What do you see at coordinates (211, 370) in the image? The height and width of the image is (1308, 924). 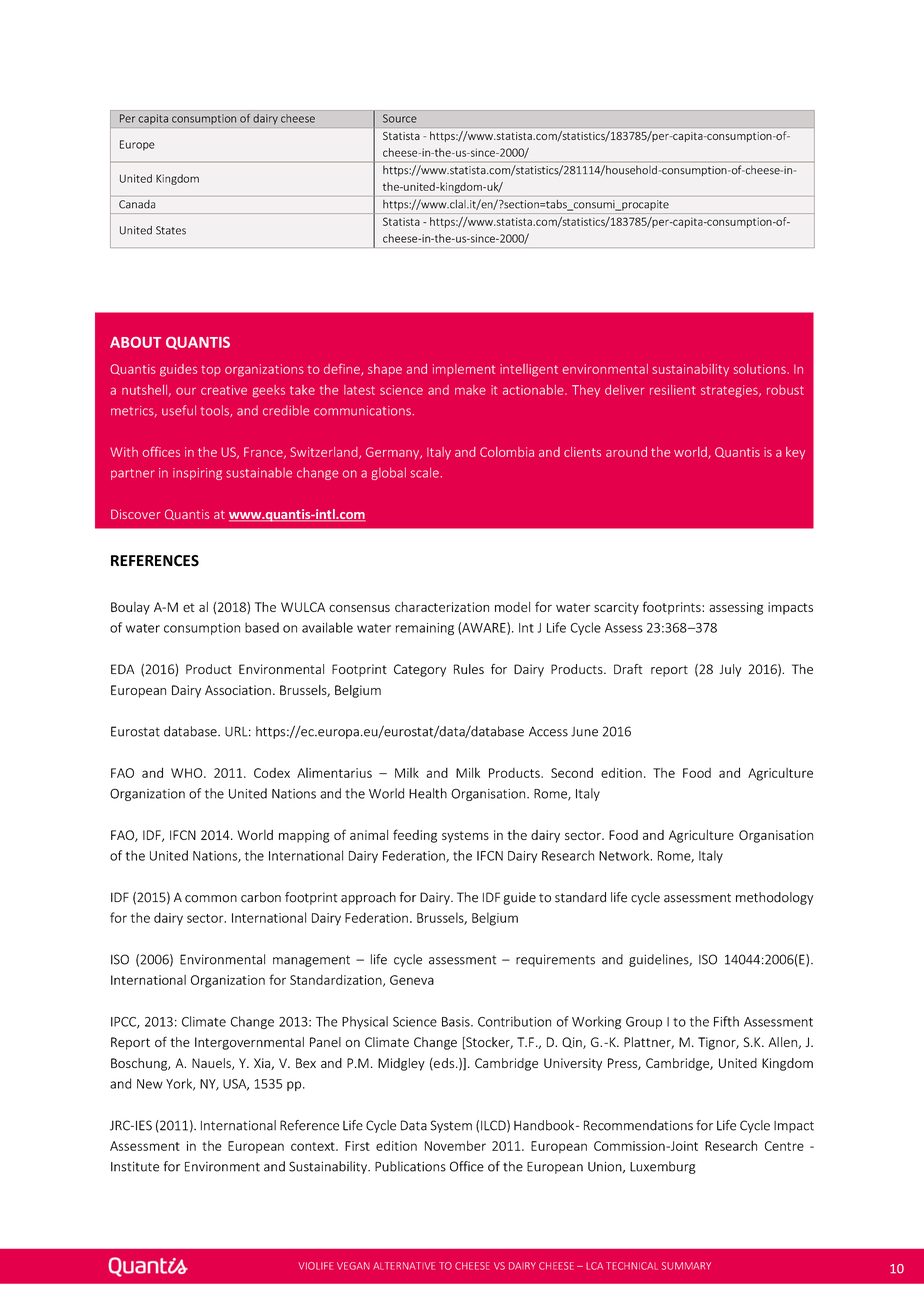 I see `top` at bounding box center [211, 370].
